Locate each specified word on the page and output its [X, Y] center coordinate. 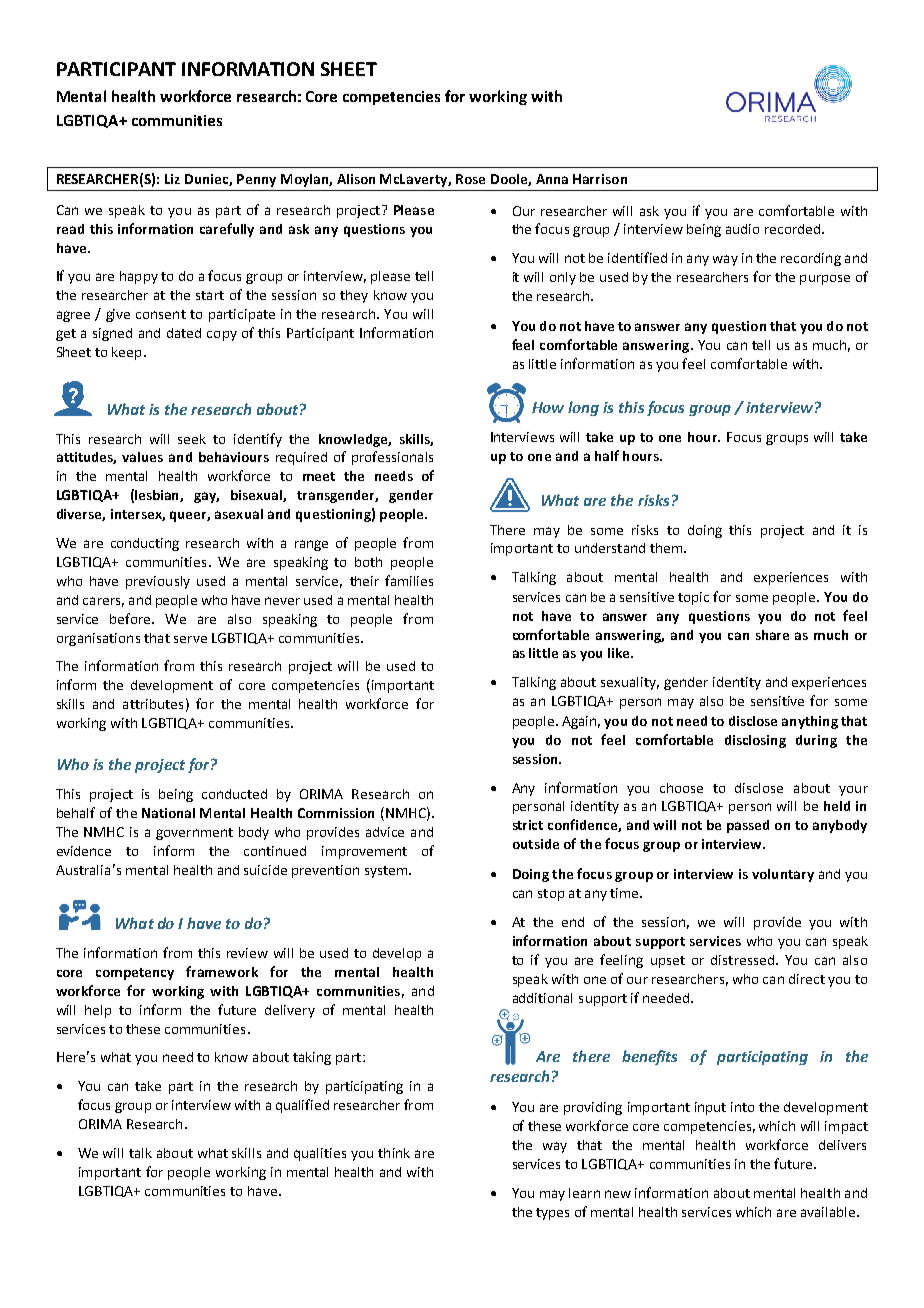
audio [742, 229]
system [387, 872]
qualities [320, 1154]
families [409, 580]
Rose [470, 179]
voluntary [783, 875]
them [666, 548]
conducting [145, 544]
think [394, 1153]
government [194, 834]
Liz [172, 179]
